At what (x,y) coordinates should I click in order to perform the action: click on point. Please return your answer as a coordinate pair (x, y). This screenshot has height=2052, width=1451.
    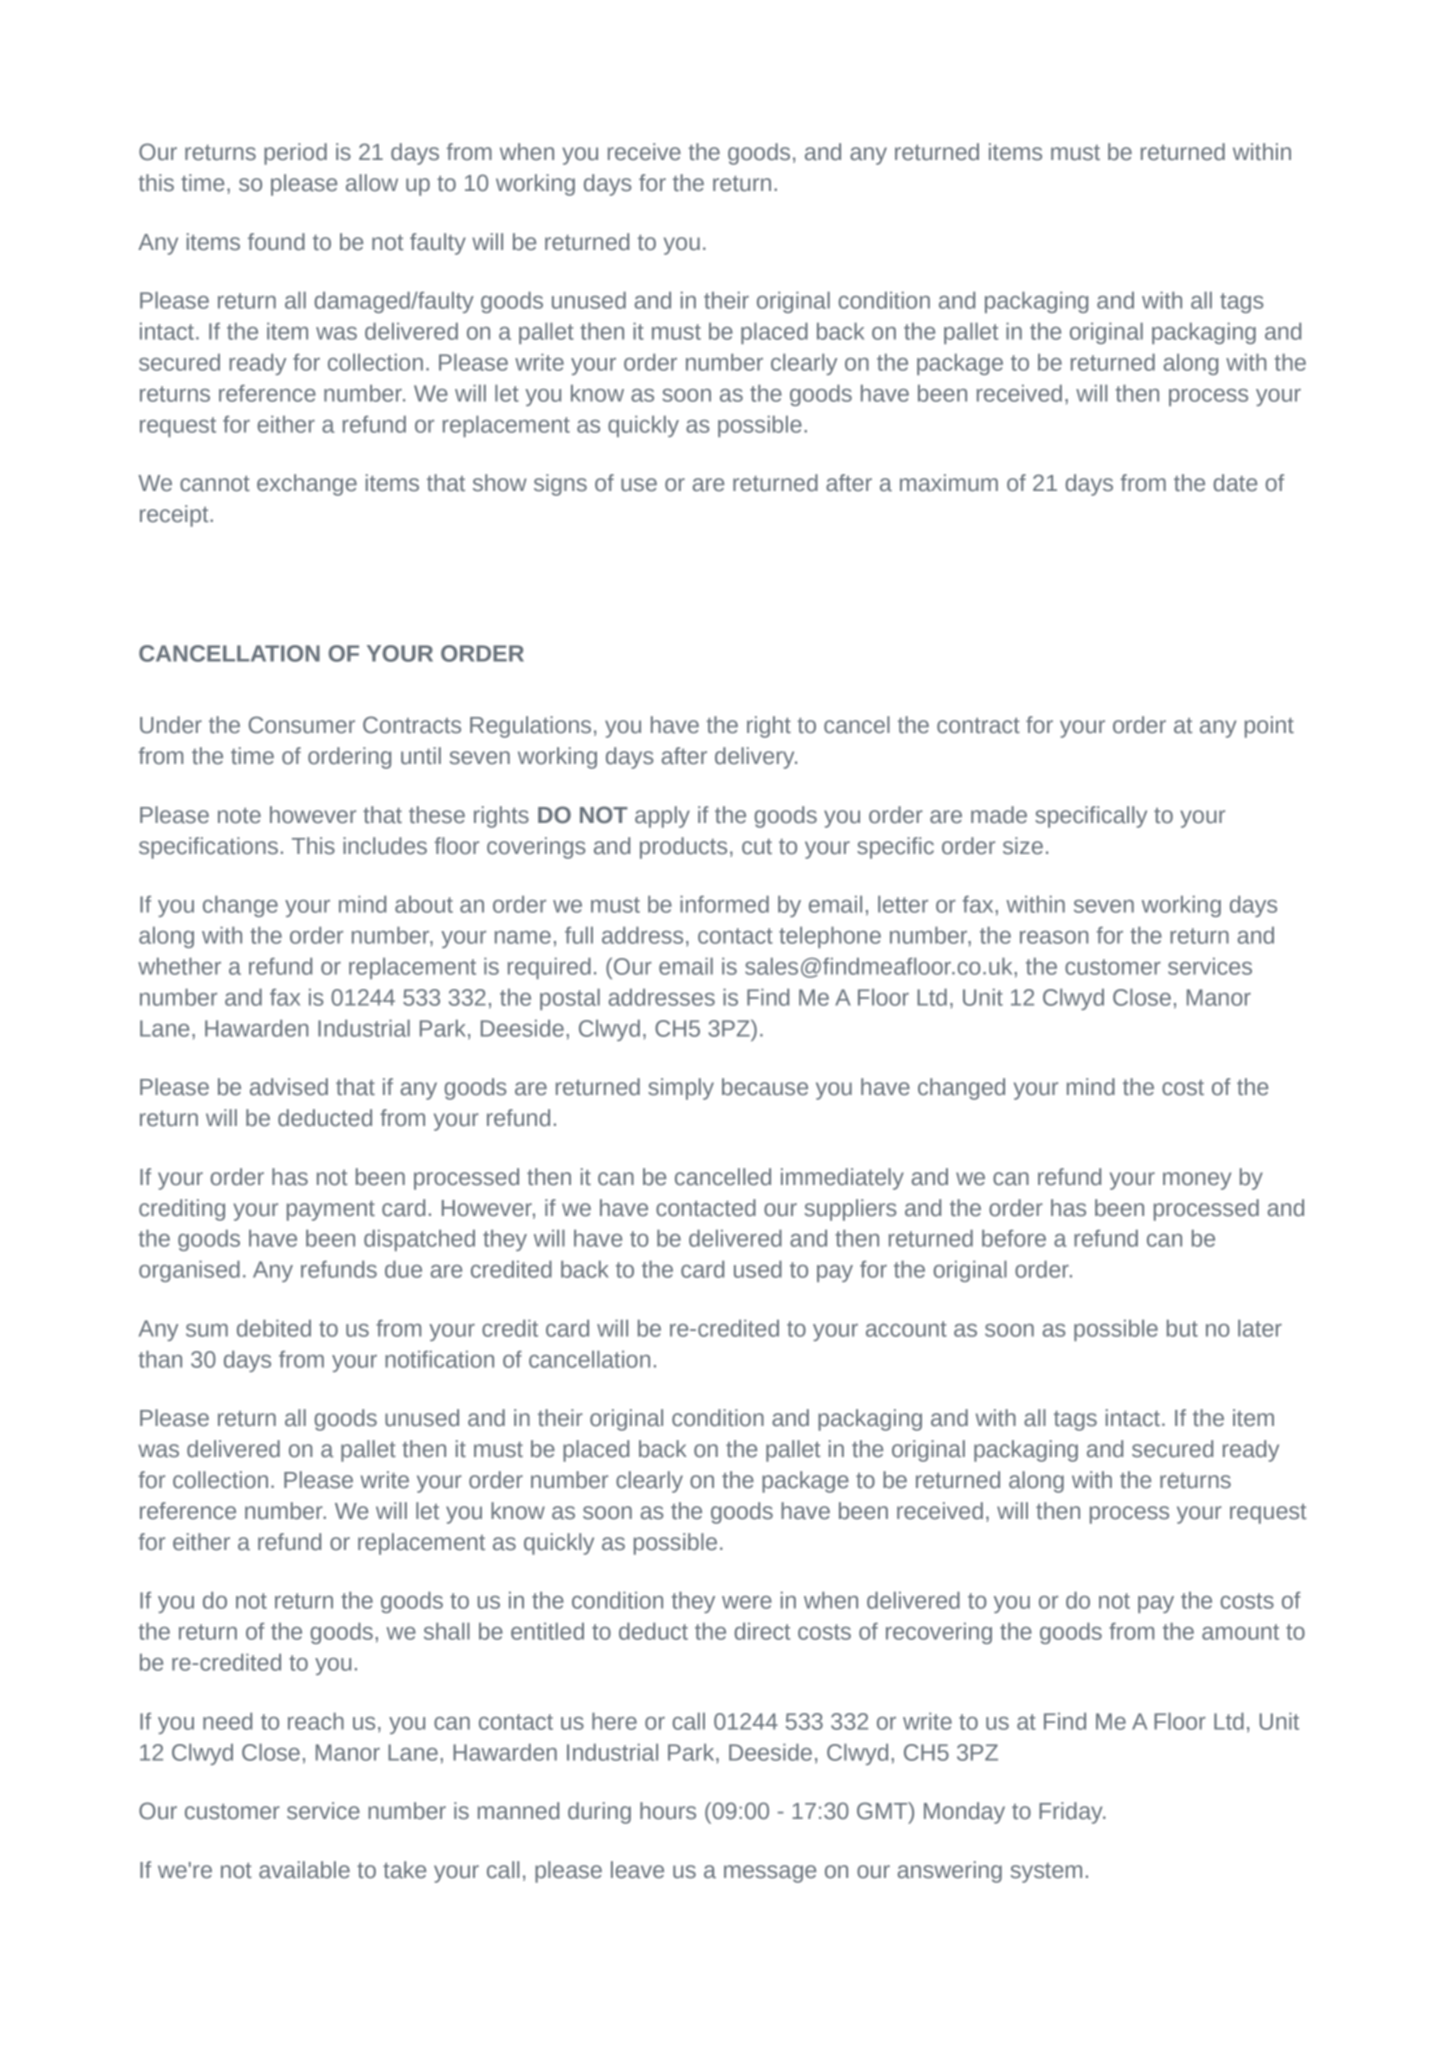
    Looking at the image, I should click on (1269, 727).
